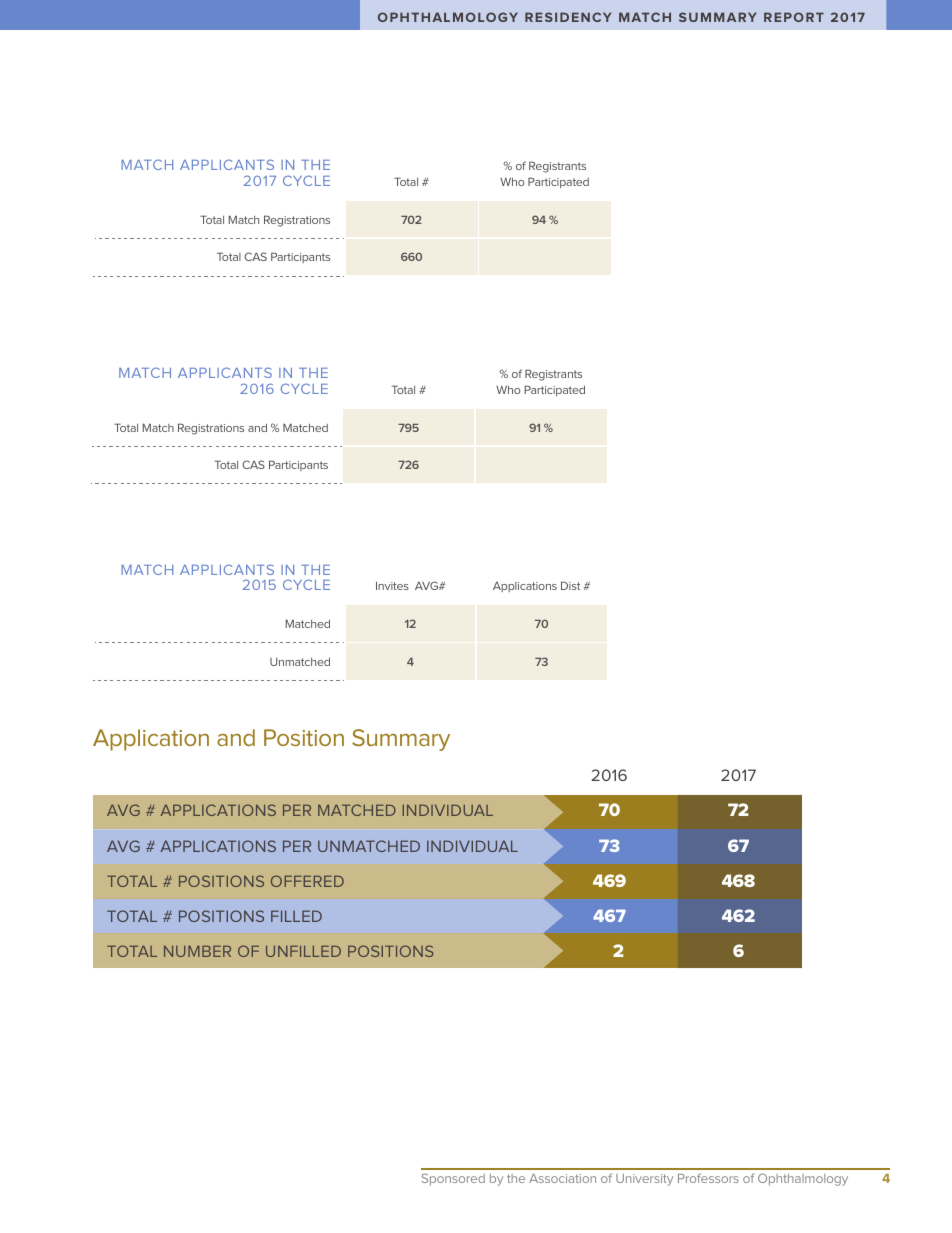 The image size is (952, 1233). What do you see at coordinates (570, 585) in the image?
I see `Dist` at bounding box center [570, 585].
